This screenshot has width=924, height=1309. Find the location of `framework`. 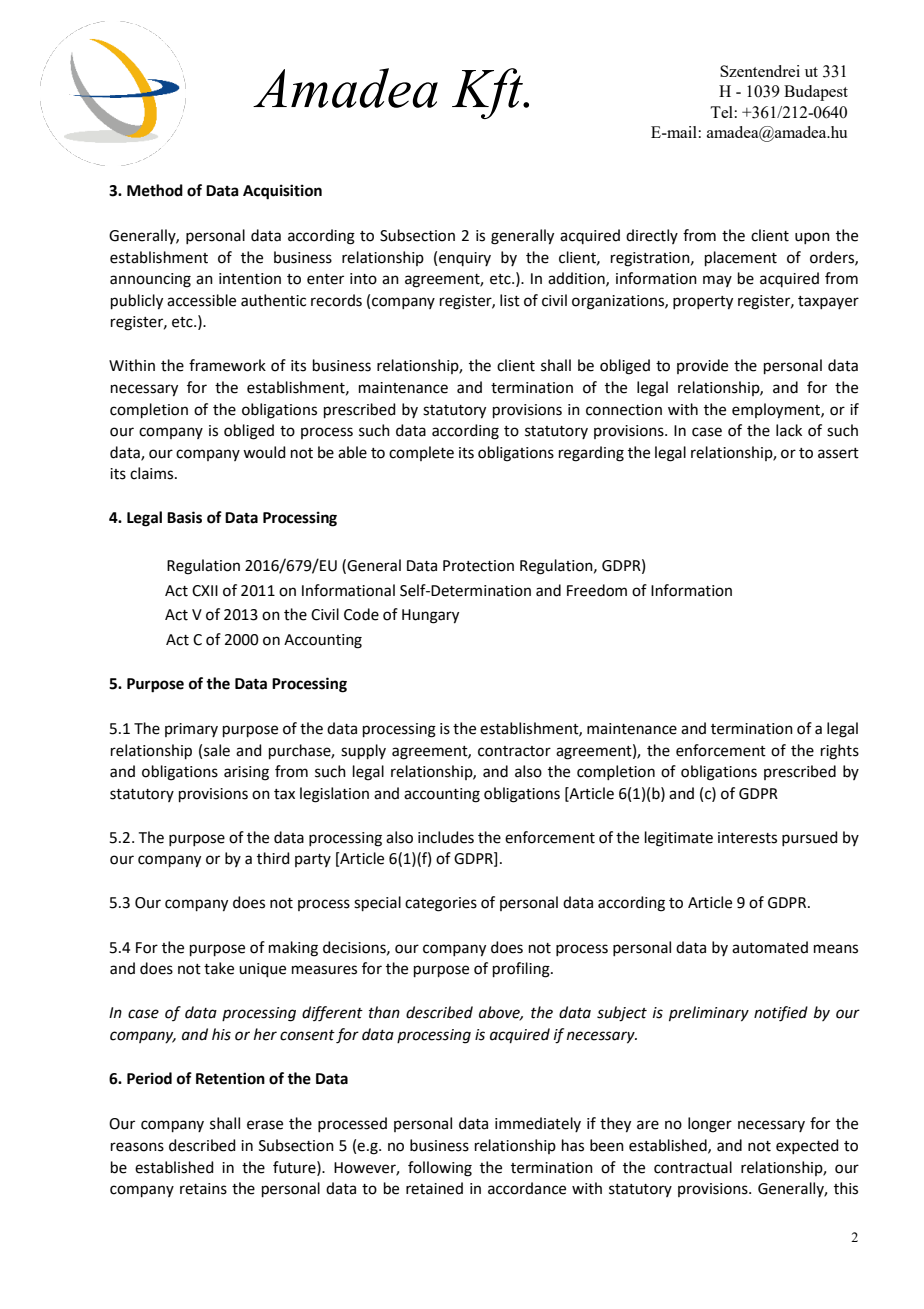

framework is located at coordinates (227, 365).
